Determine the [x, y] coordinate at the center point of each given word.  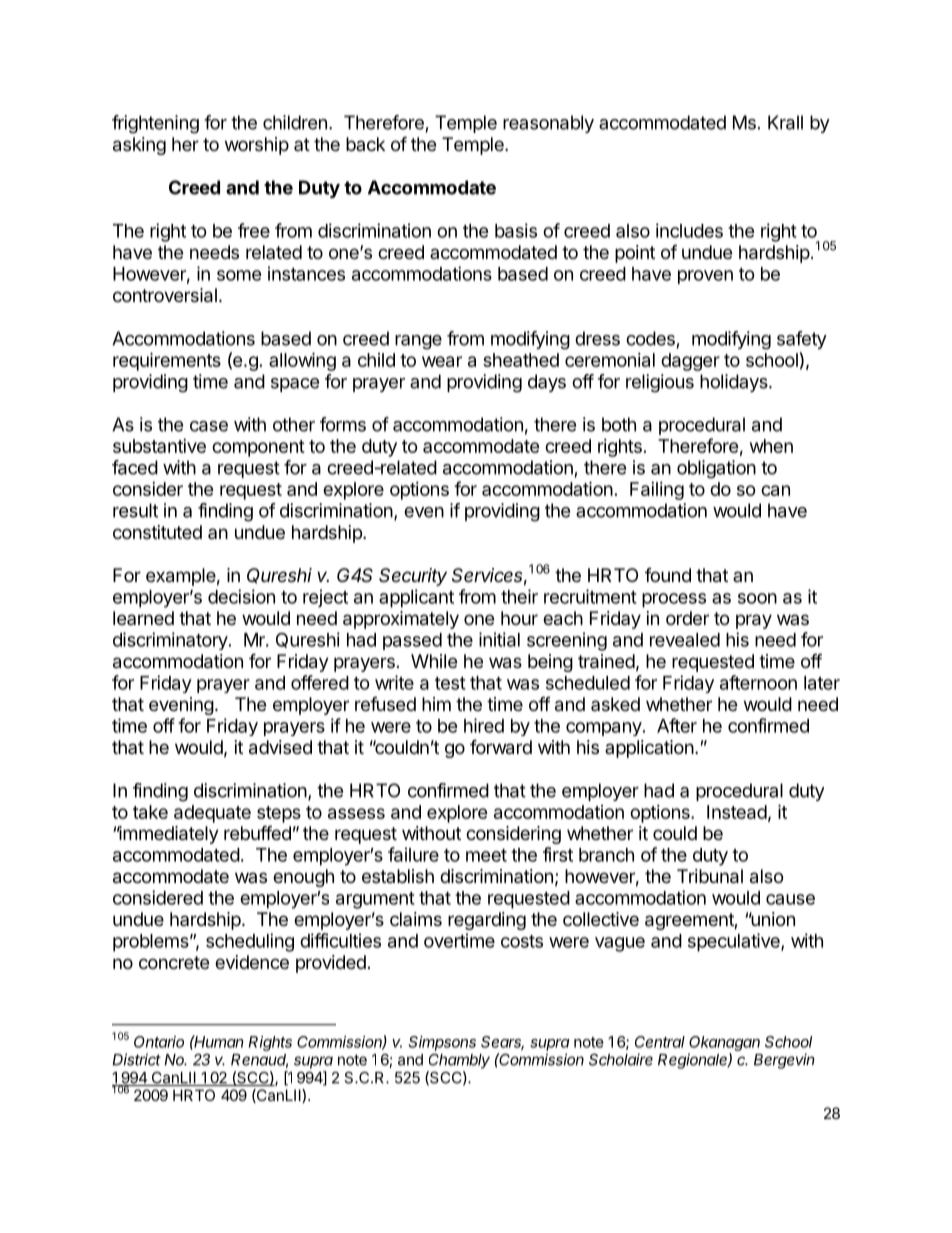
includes [689, 230]
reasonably [548, 124]
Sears [502, 1043]
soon [757, 598]
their [519, 596]
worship [257, 146]
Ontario [159, 1042]
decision [241, 596]
